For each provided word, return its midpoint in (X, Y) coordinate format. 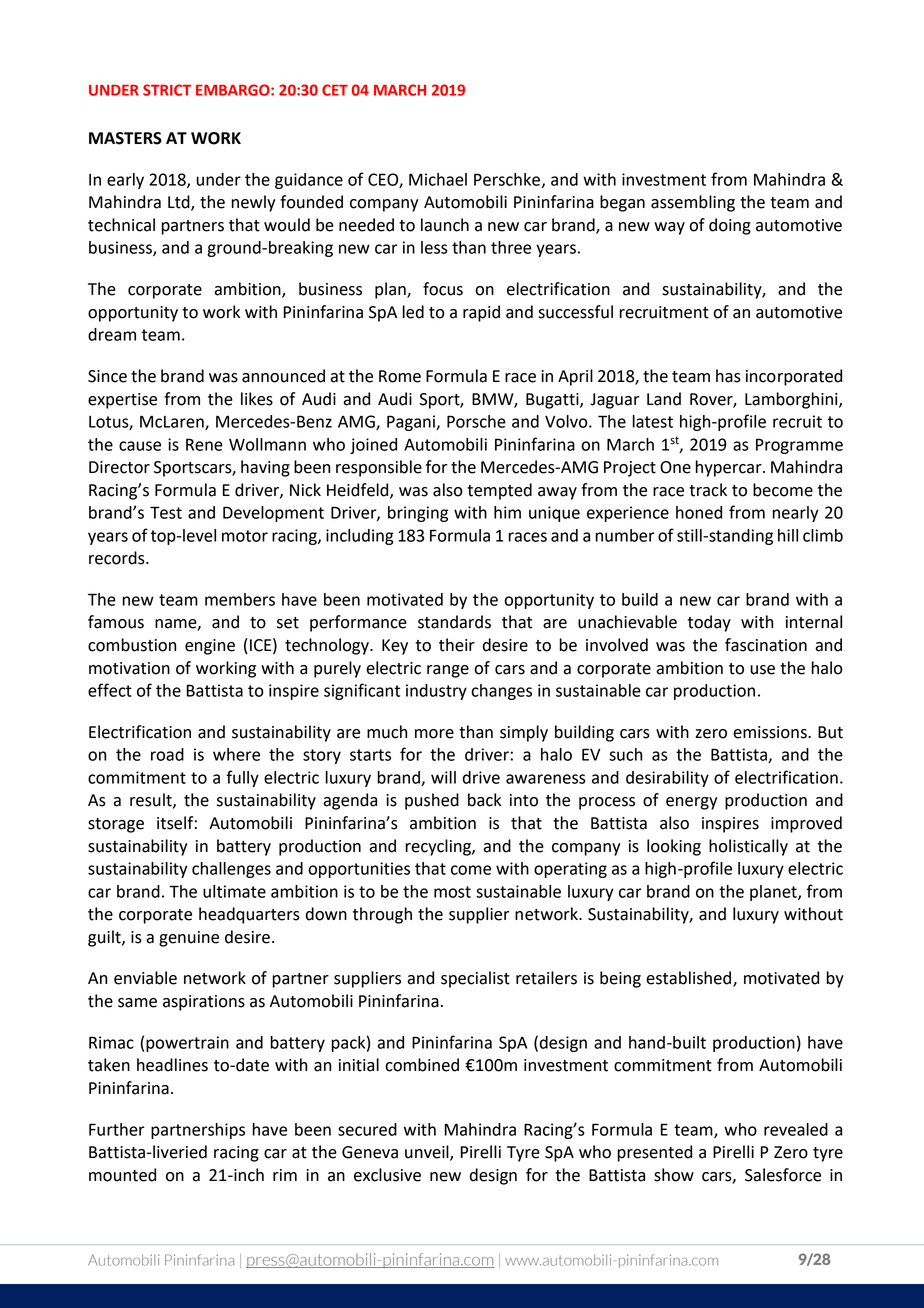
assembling (693, 203)
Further (117, 1129)
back (484, 800)
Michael (438, 179)
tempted (499, 491)
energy (691, 803)
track (708, 490)
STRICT (167, 90)
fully (242, 778)
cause (140, 446)
